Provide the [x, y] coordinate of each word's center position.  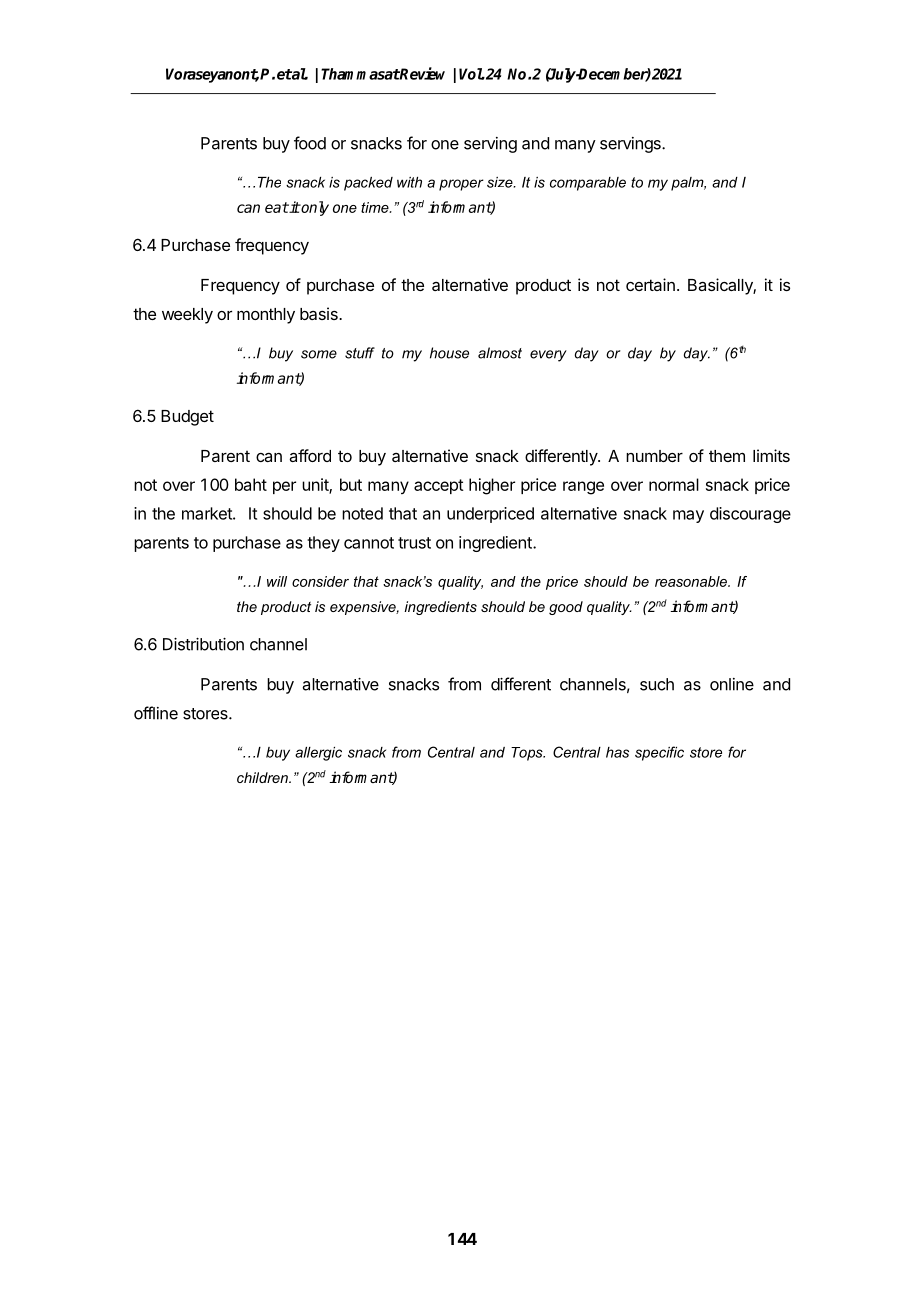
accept [439, 486]
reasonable [692, 581]
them [727, 456]
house [449, 353]
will [277, 581]
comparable [588, 184]
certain [650, 284]
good [566, 608]
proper [461, 185]
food [310, 143]
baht [251, 484]
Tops [528, 754]
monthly [266, 316]
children [263, 777]
